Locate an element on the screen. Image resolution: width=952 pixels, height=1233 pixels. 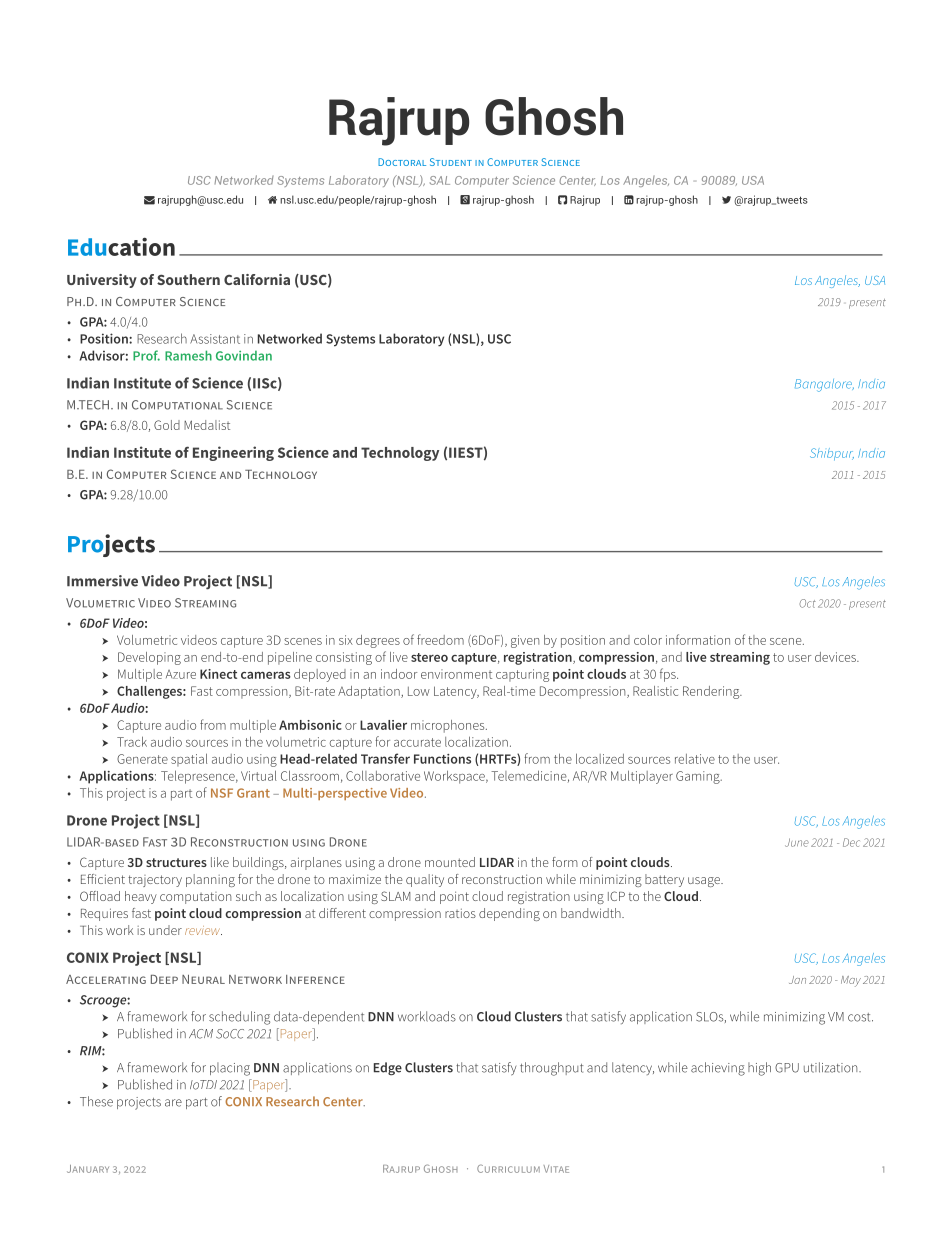
color is located at coordinates (648, 640).
